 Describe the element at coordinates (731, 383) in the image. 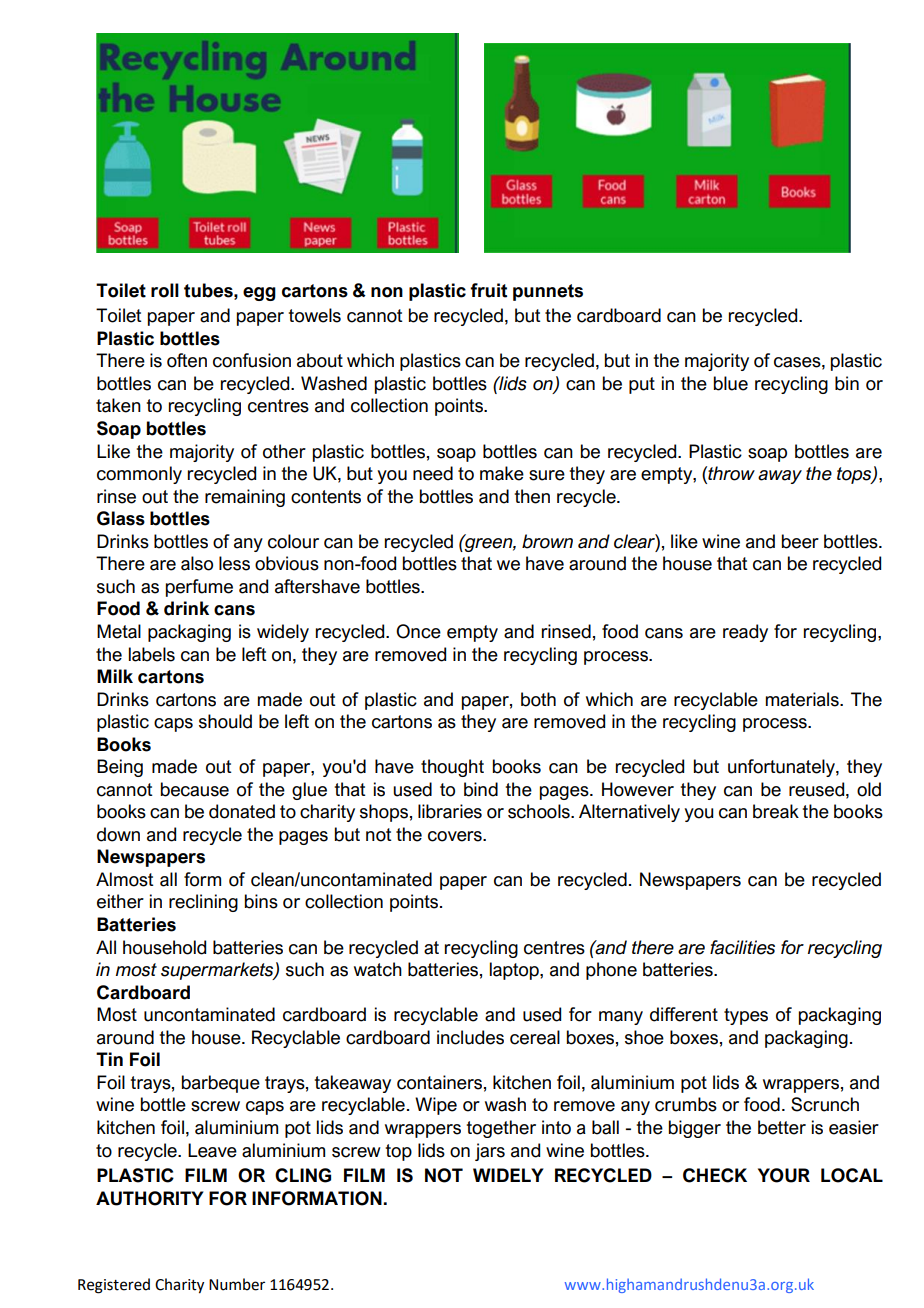

I see `blue` at that location.
